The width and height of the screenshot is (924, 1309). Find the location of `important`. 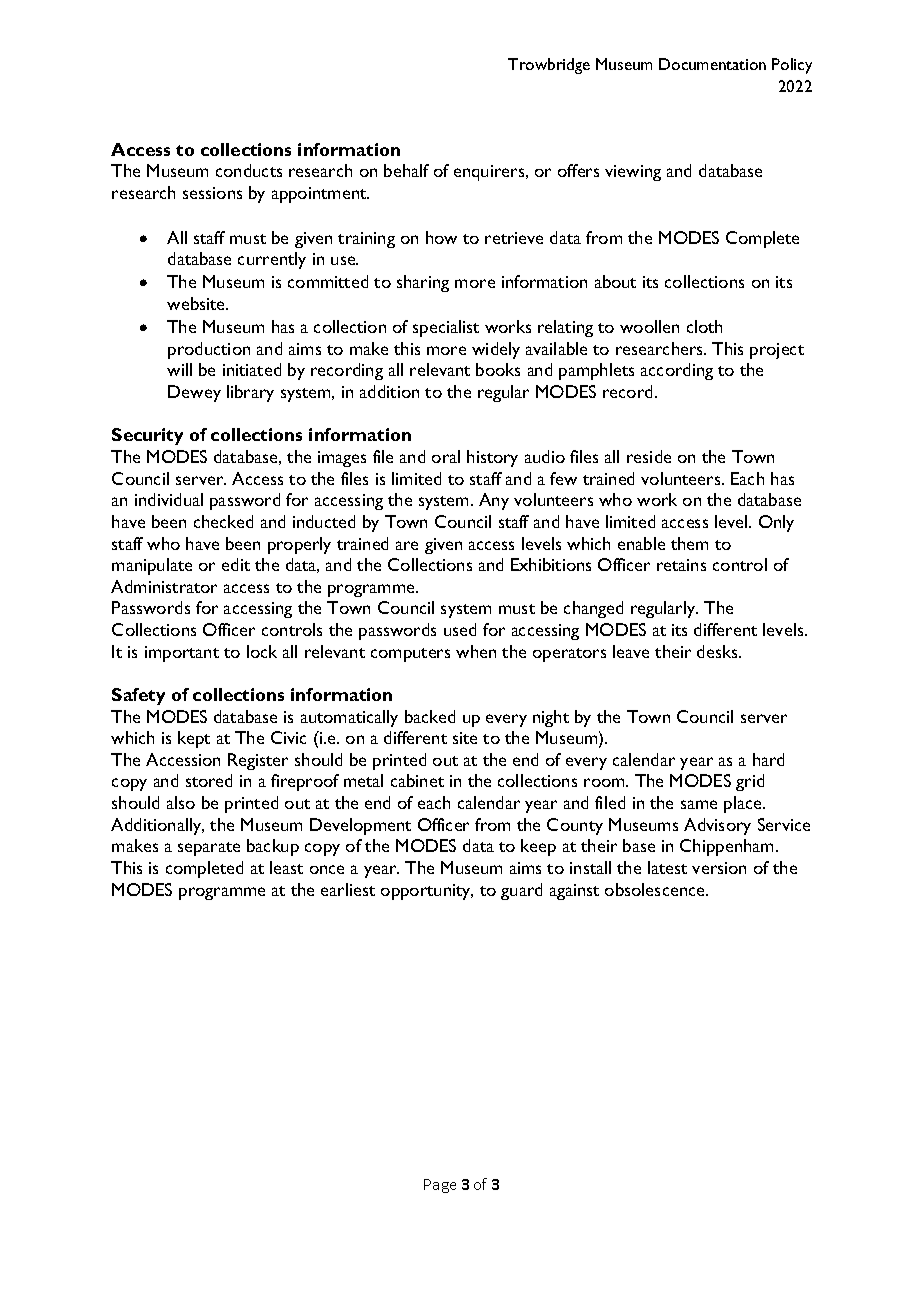

important is located at coordinates (182, 654).
